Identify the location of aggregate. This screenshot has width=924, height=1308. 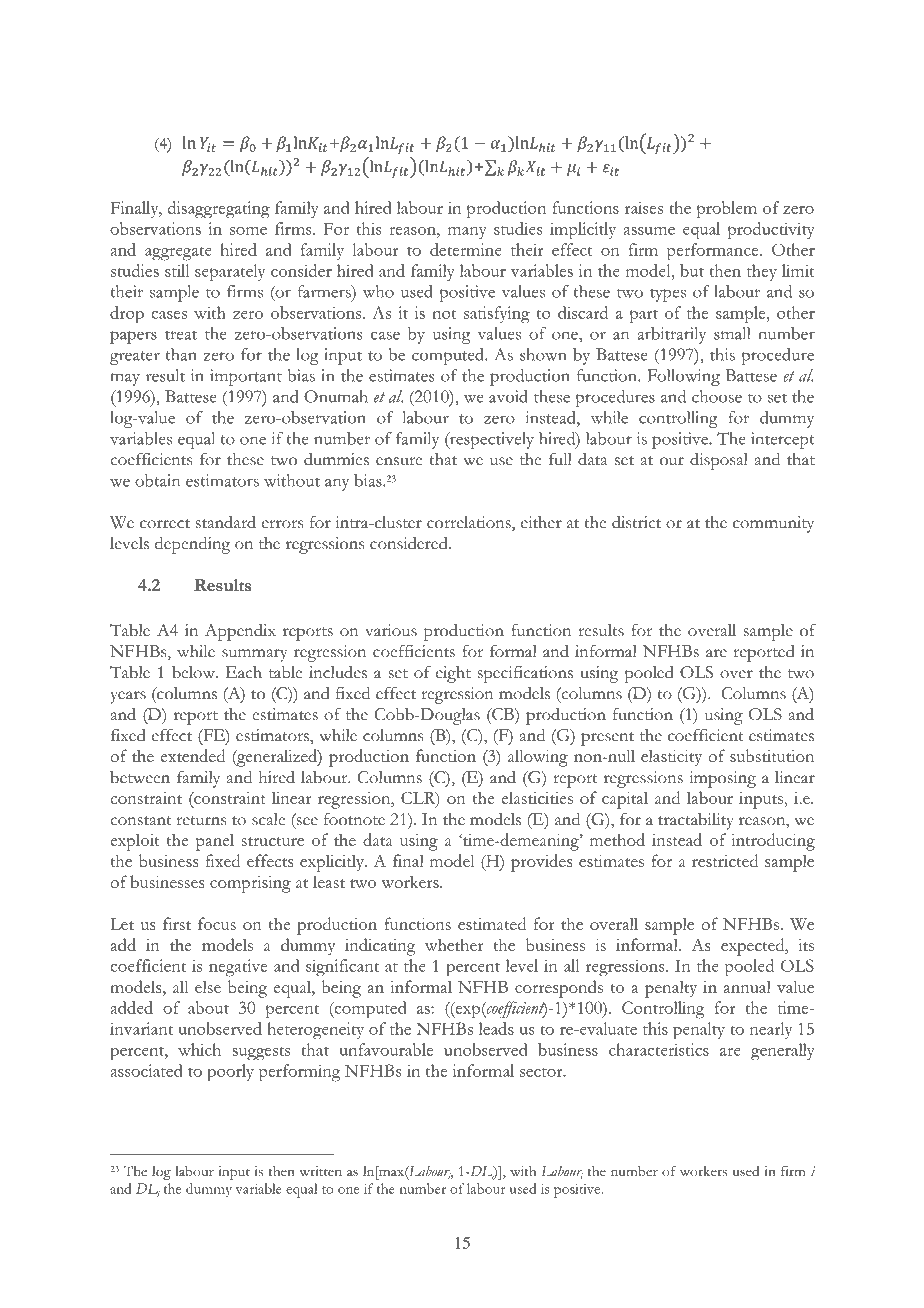
(178, 253).
